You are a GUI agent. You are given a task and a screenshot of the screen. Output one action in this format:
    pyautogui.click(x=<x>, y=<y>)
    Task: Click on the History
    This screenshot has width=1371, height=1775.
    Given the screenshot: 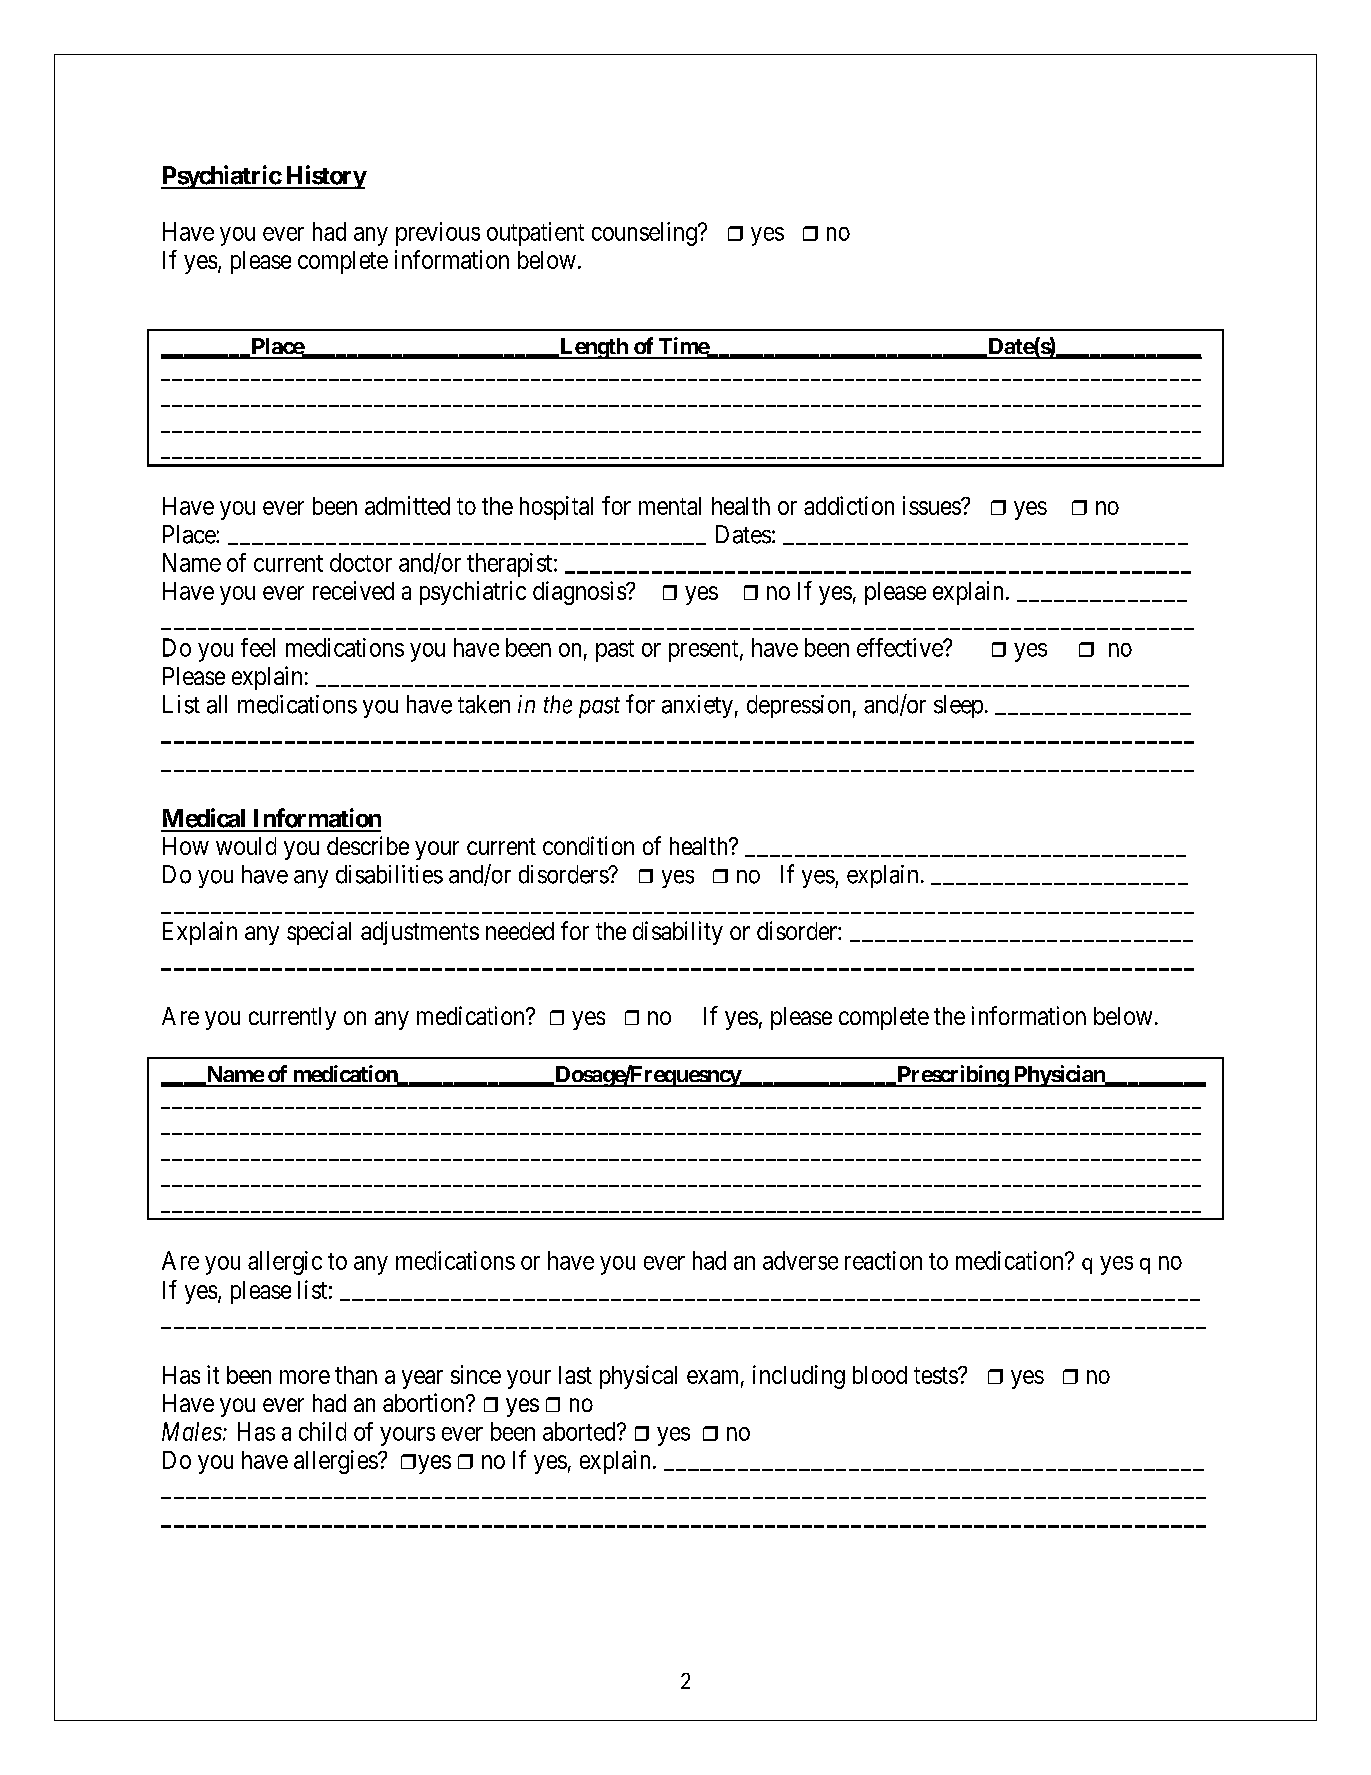 What is the action you would take?
    pyautogui.click(x=325, y=177)
